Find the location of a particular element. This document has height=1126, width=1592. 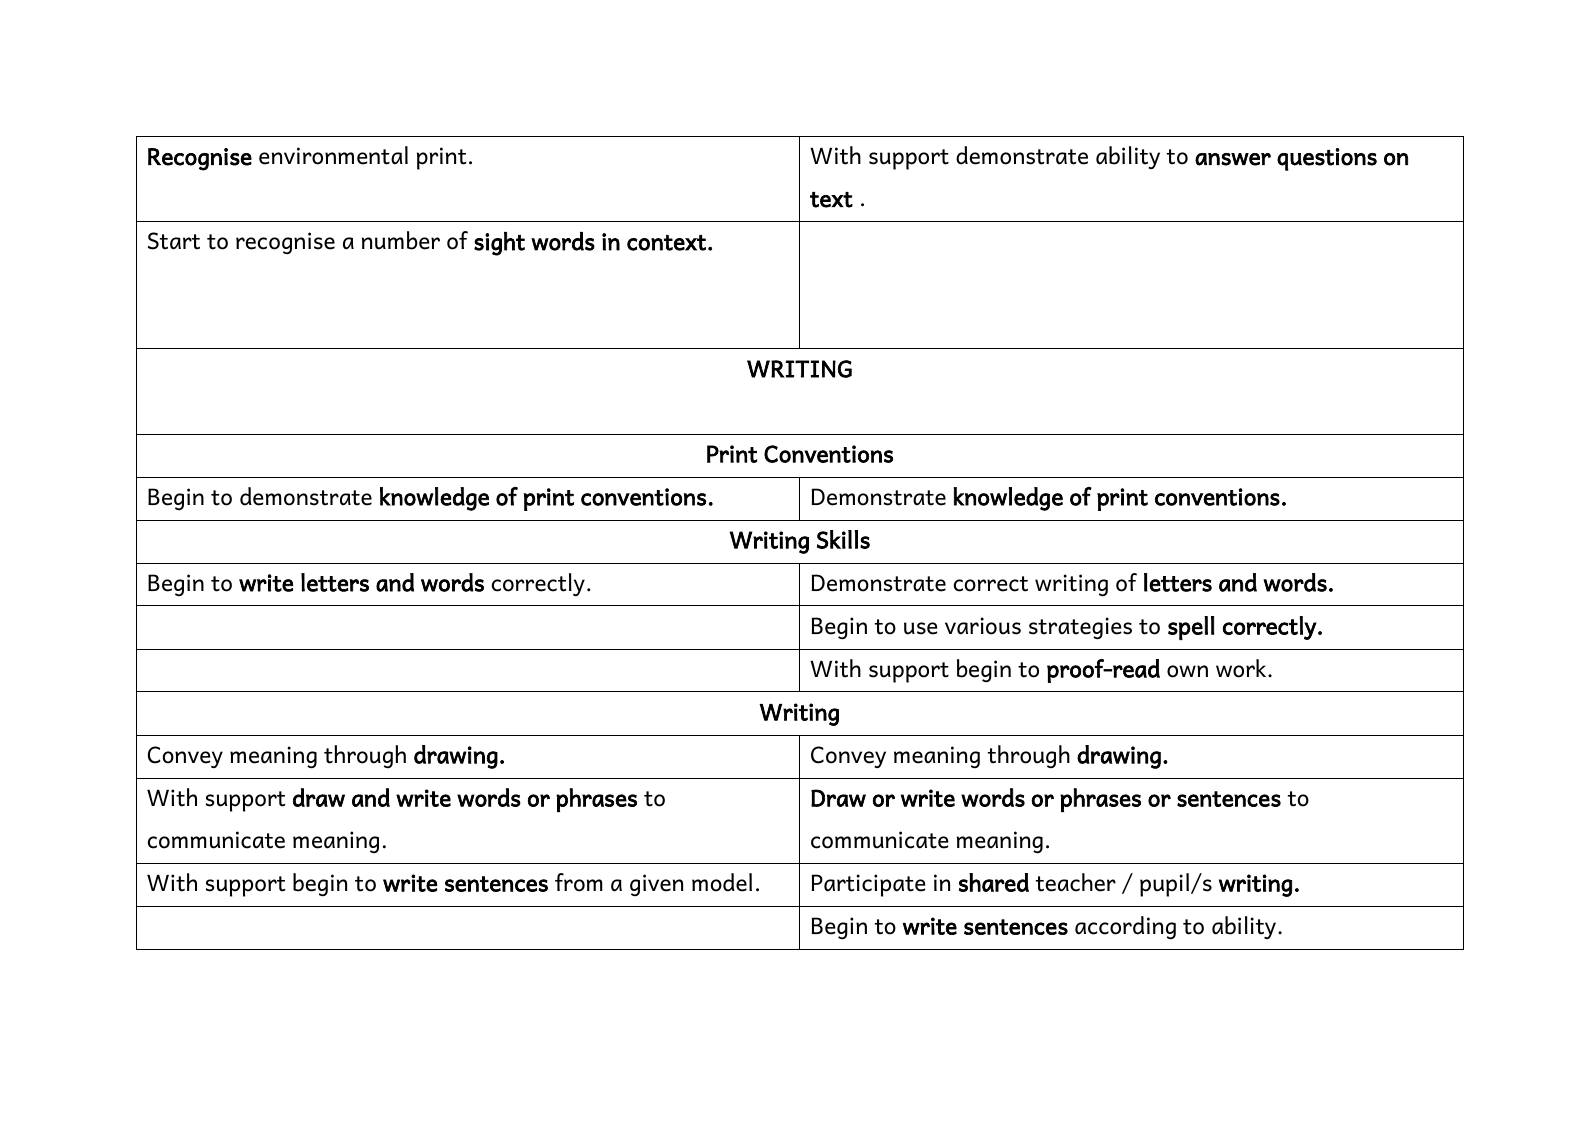

number is located at coordinates (401, 240).
